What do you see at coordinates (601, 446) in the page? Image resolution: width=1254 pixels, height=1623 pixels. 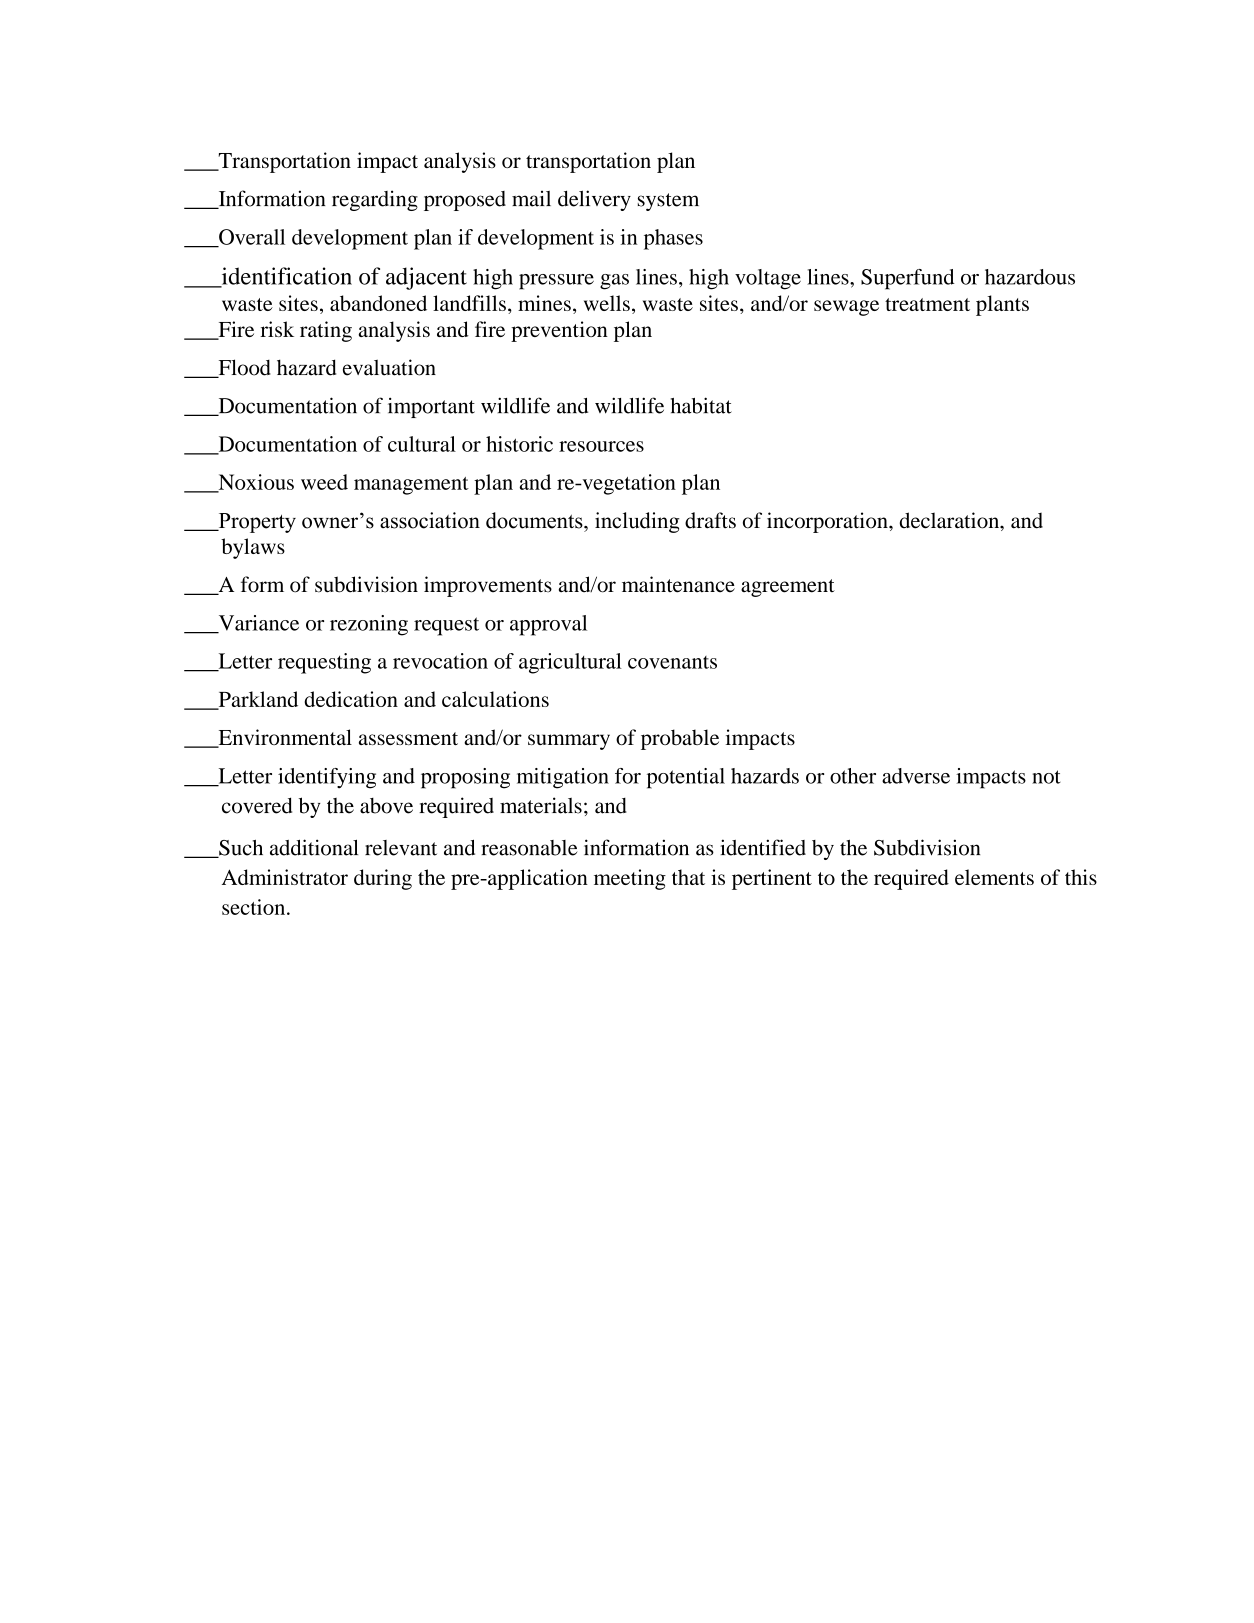 I see `resources` at bounding box center [601, 446].
